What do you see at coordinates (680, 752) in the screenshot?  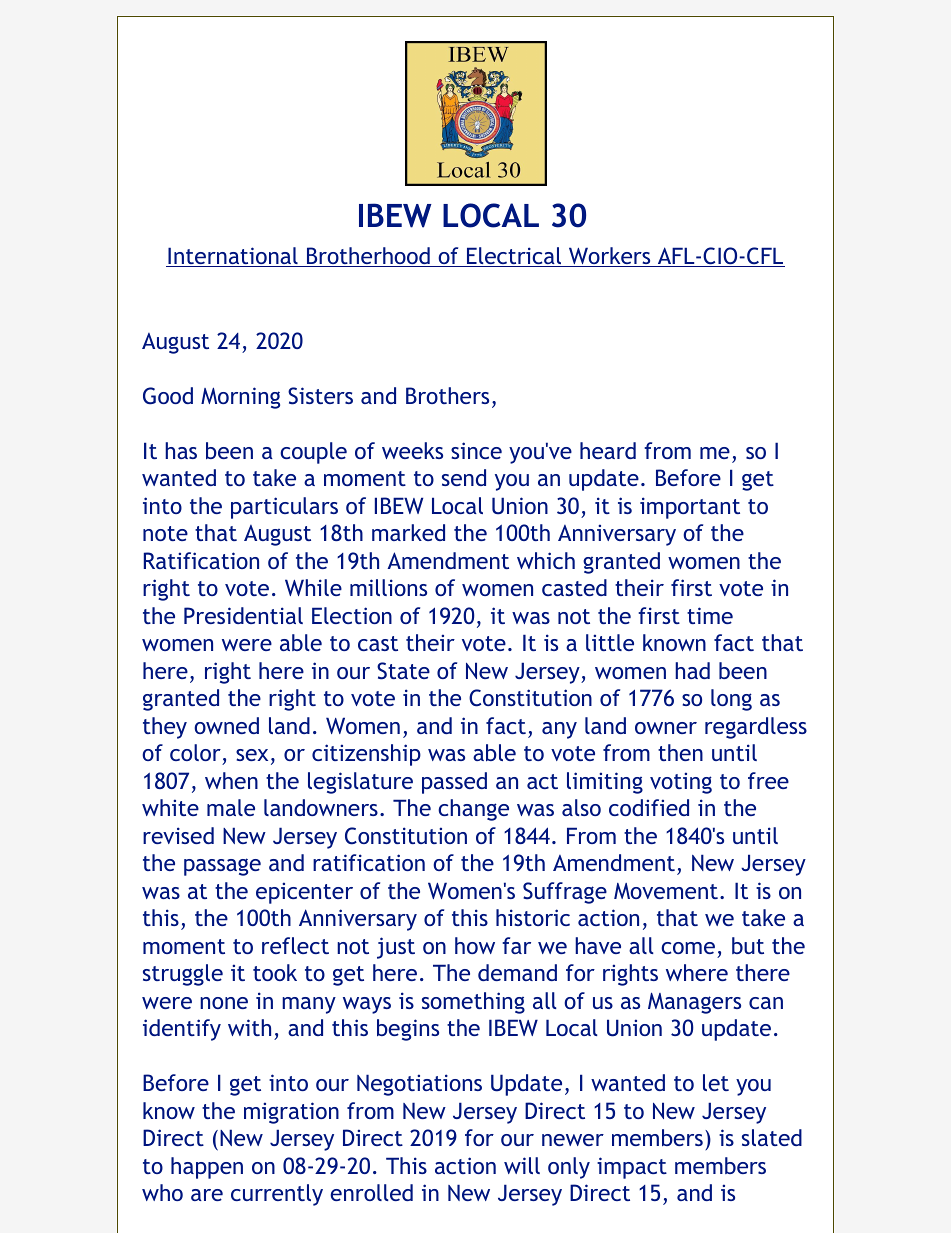 I see `then` at bounding box center [680, 752].
